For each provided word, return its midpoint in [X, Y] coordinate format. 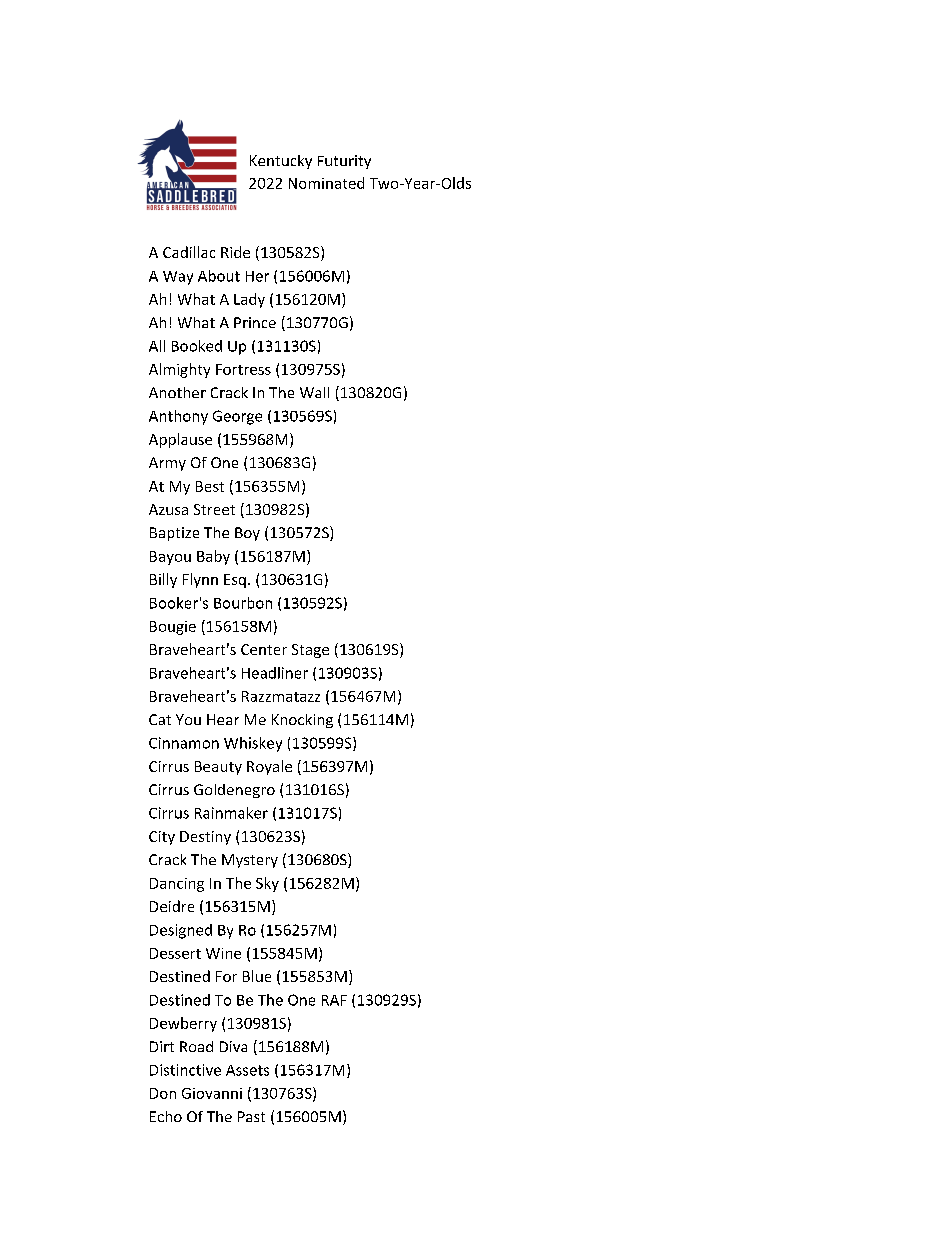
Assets [247, 1070]
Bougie [173, 628]
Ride [235, 252]
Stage [310, 651]
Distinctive [185, 1070]
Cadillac [189, 252]
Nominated [326, 183]
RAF [334, 1000]
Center [264, 649]
